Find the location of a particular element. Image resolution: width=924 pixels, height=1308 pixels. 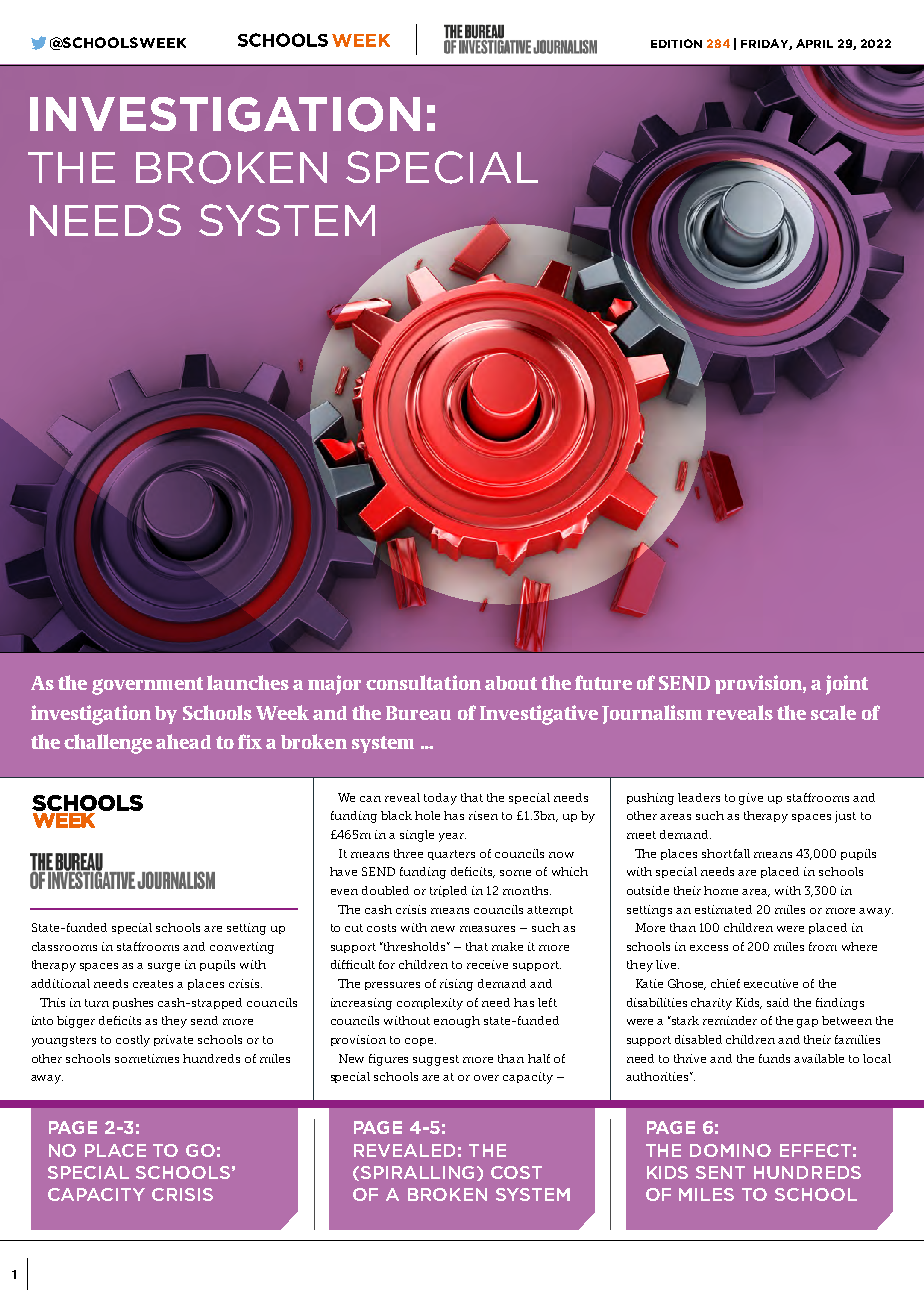

APRIL is located at coordinates (814, 43).
